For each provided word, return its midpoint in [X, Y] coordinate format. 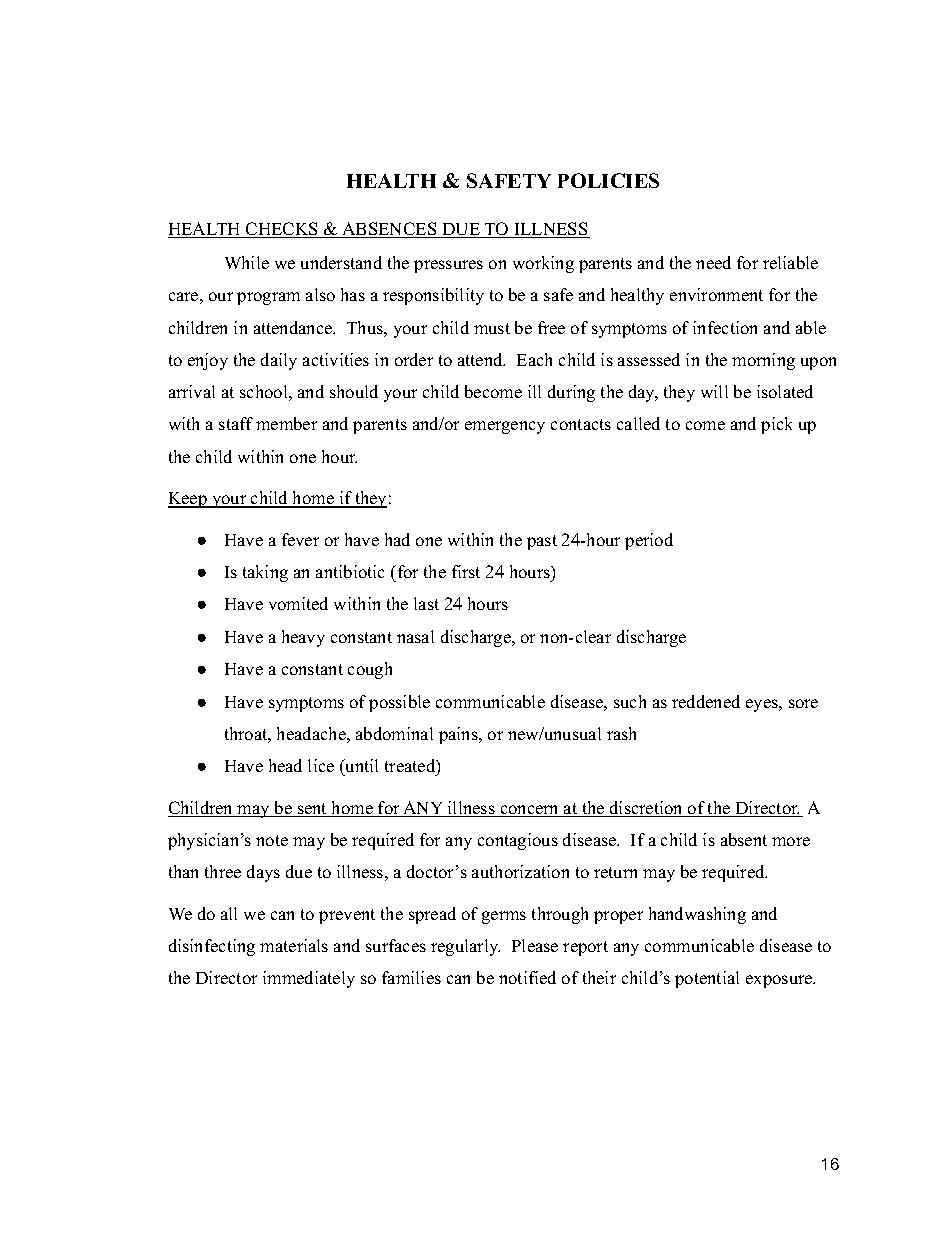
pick [776, 425]
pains [459, 735]
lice [321, 765]
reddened [706, 701]
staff [236, 423]
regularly [465, 947]
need [713, 262]
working [543, 264]
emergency [505, 427]
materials [294, 945]
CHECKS [282, 230]
